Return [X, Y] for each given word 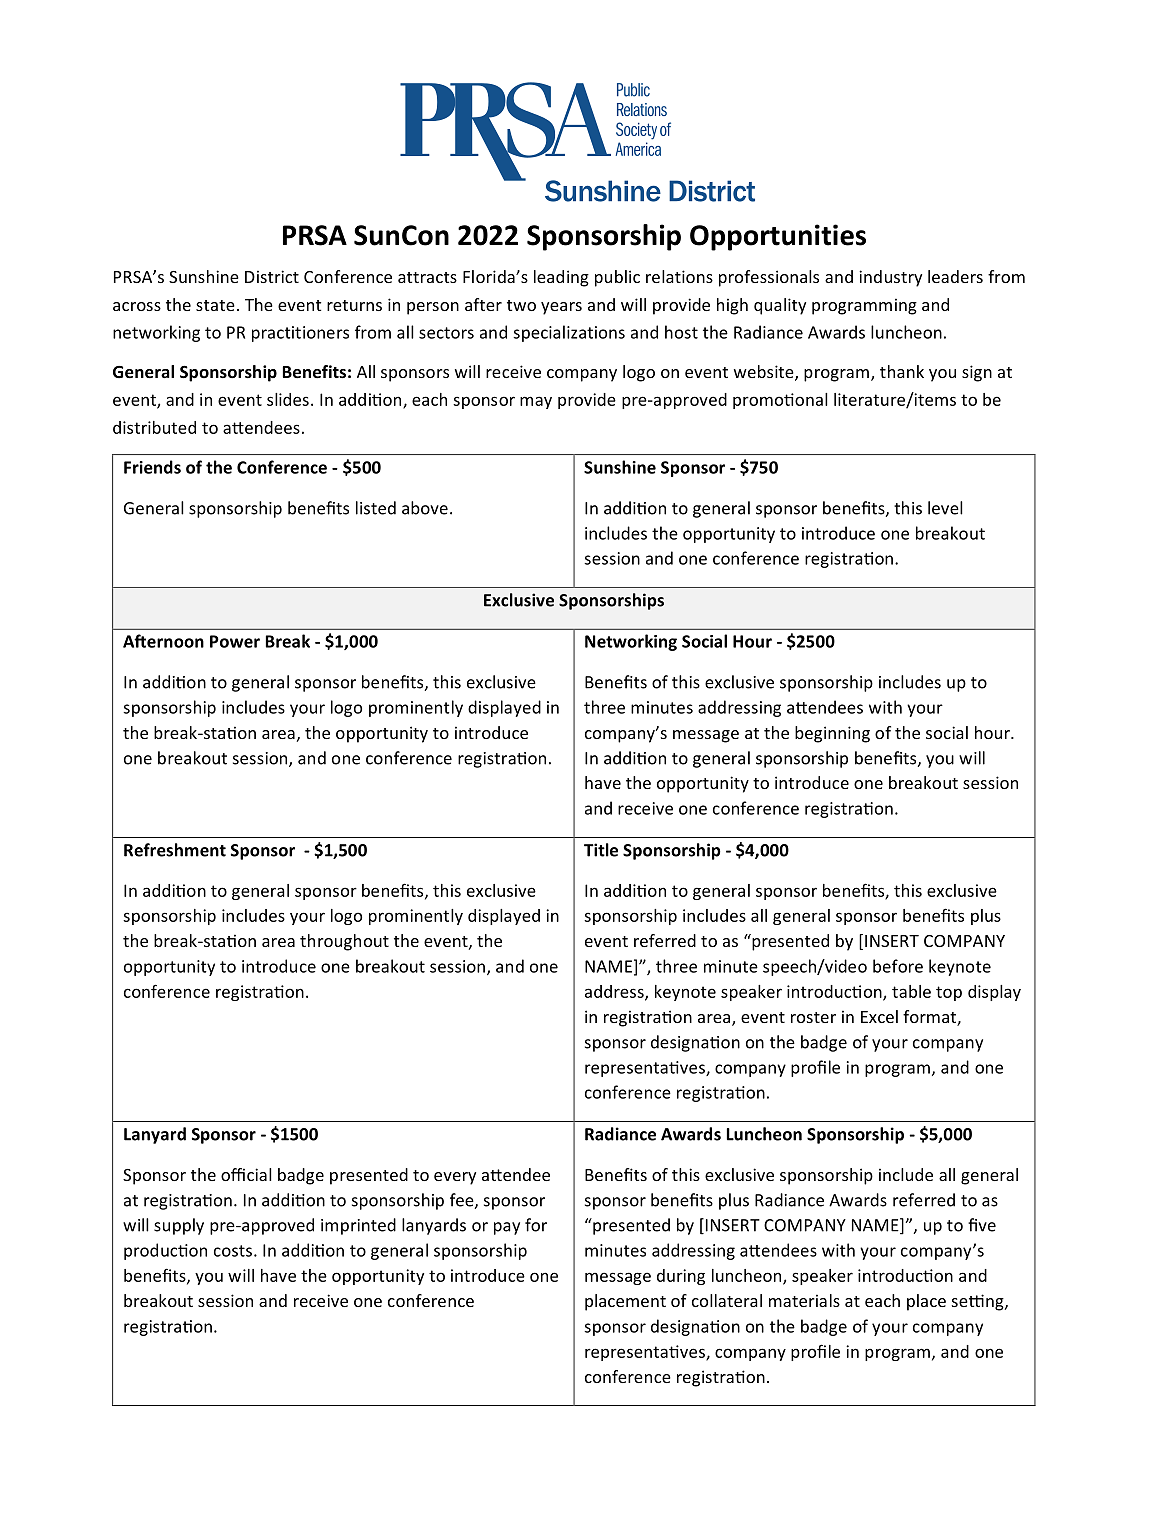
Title [601, 850]
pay [507, 1228]
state [215, 305]
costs [233, 1251]
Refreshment [175, 850]
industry [890, 278]
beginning [832, 734]
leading [561, 278]
